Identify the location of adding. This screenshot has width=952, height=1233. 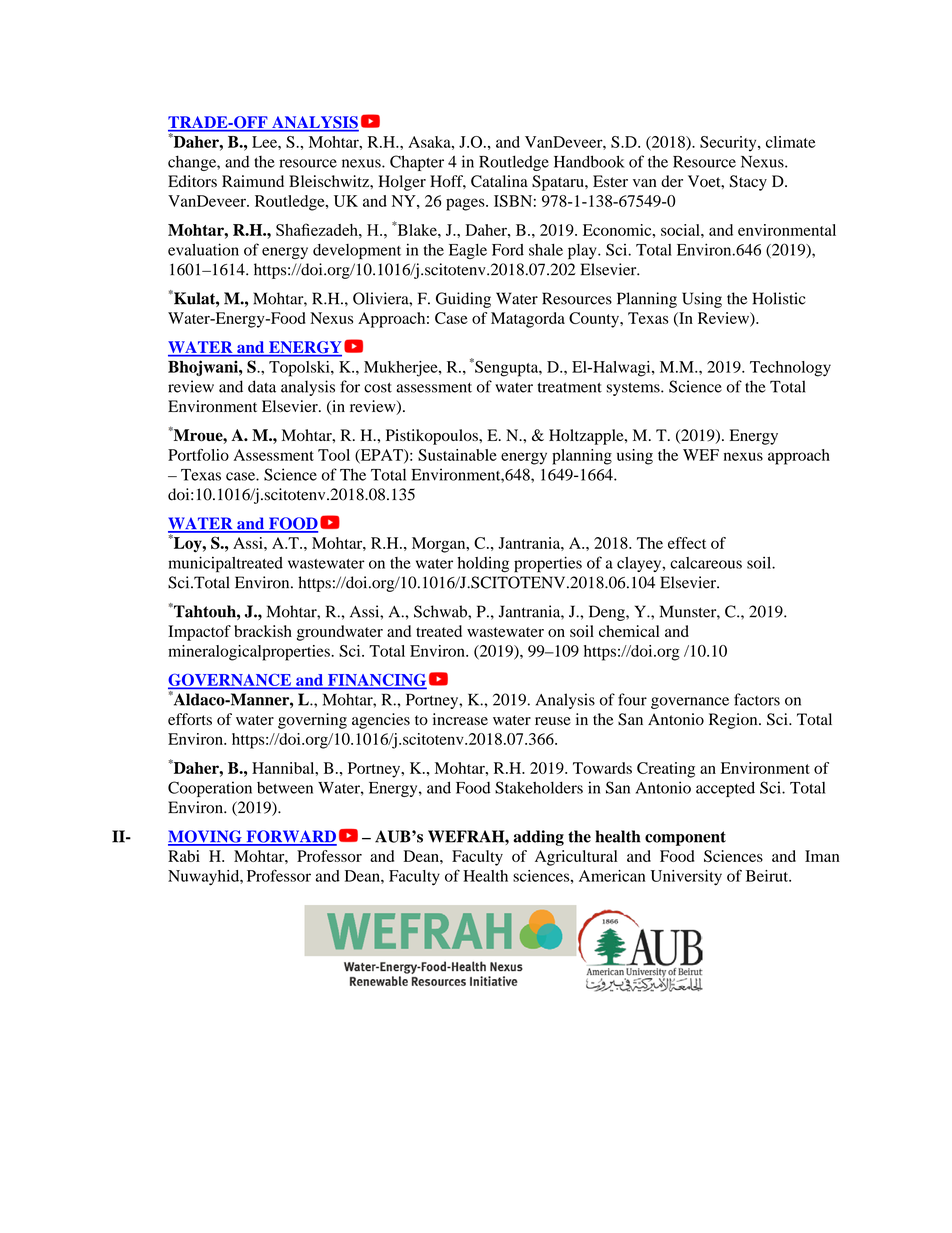
(538, 838).
